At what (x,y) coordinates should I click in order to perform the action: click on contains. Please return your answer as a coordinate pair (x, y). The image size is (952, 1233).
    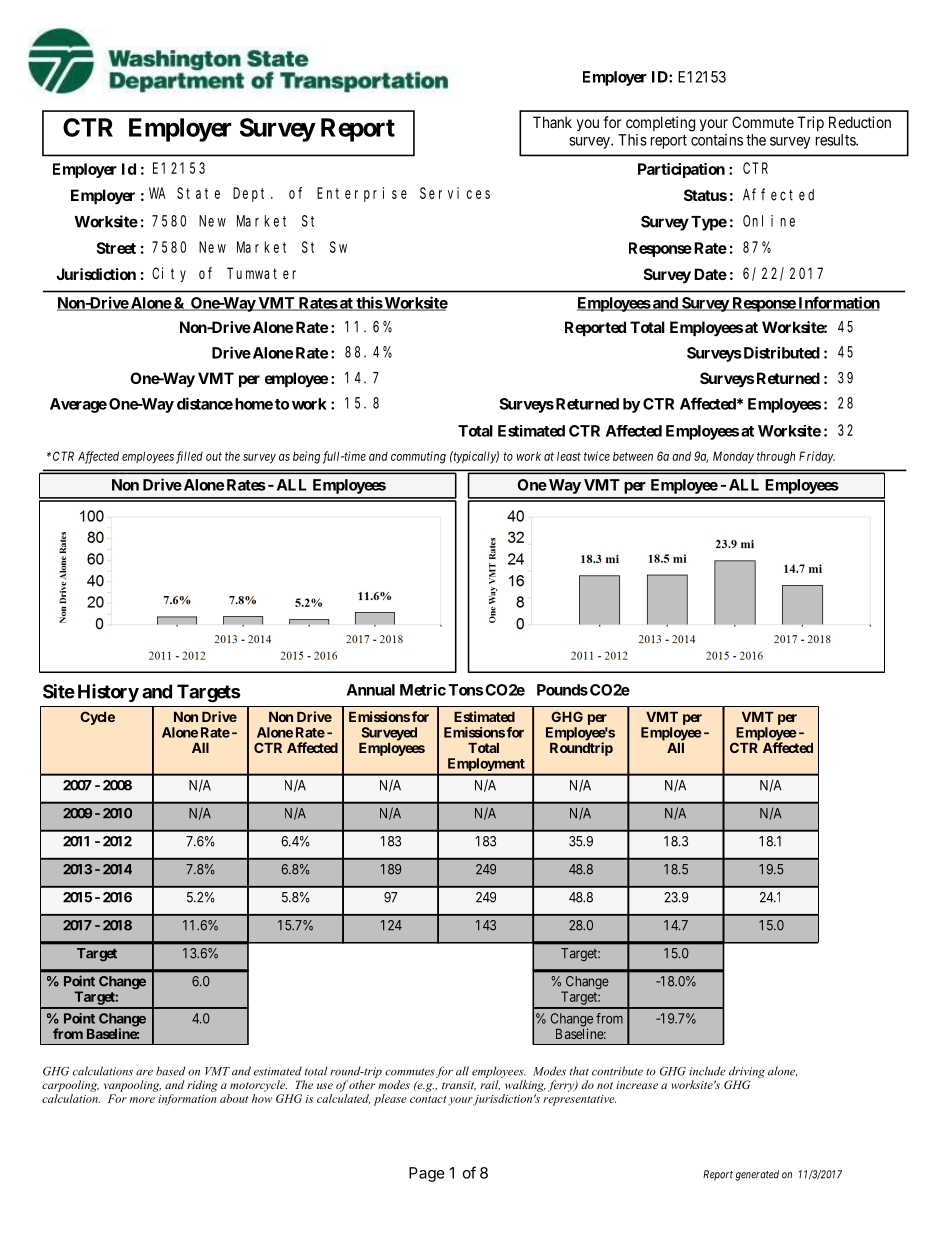
    Looking at the image, I should click on (717, 140).
